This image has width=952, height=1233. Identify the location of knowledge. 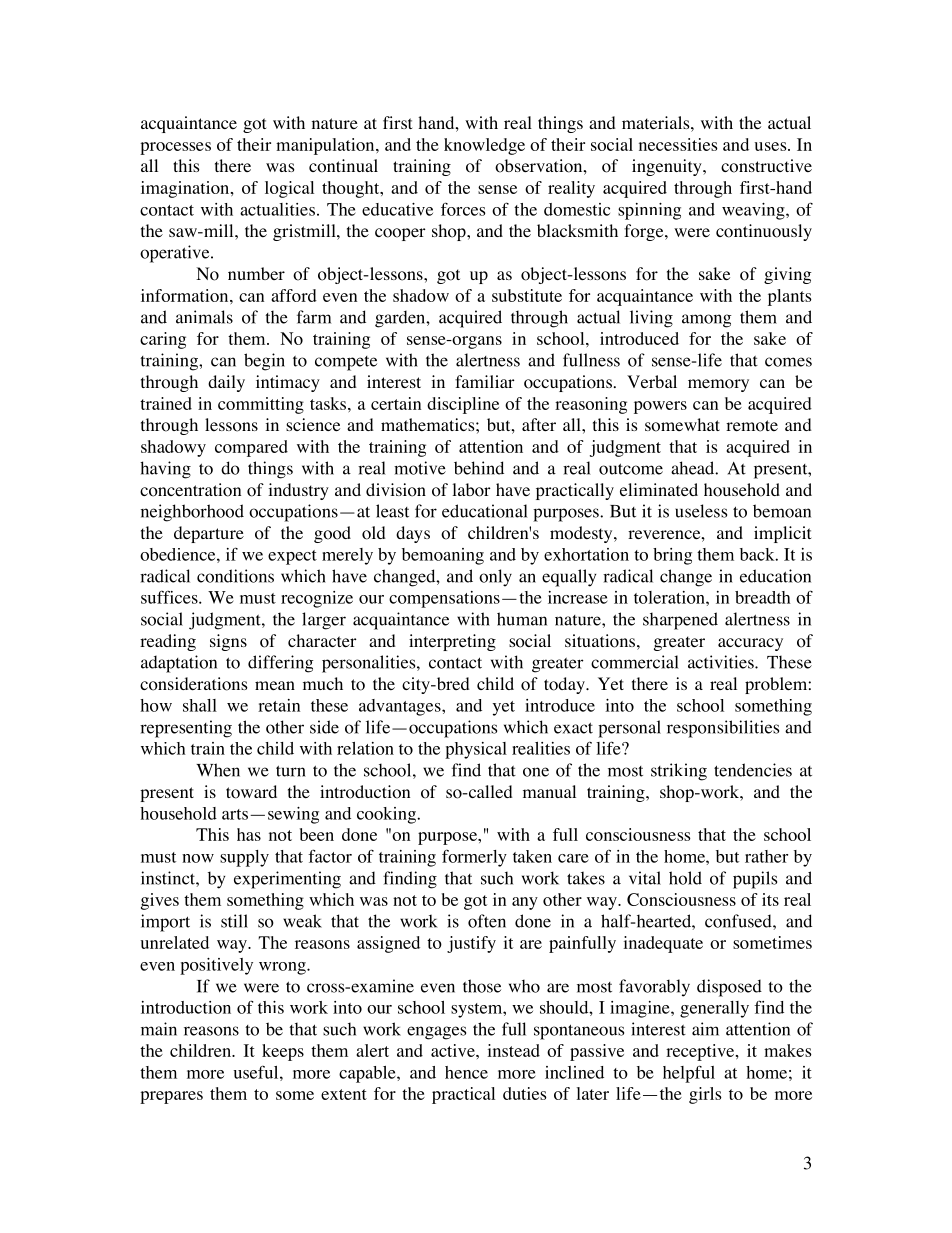
(484, 146).
